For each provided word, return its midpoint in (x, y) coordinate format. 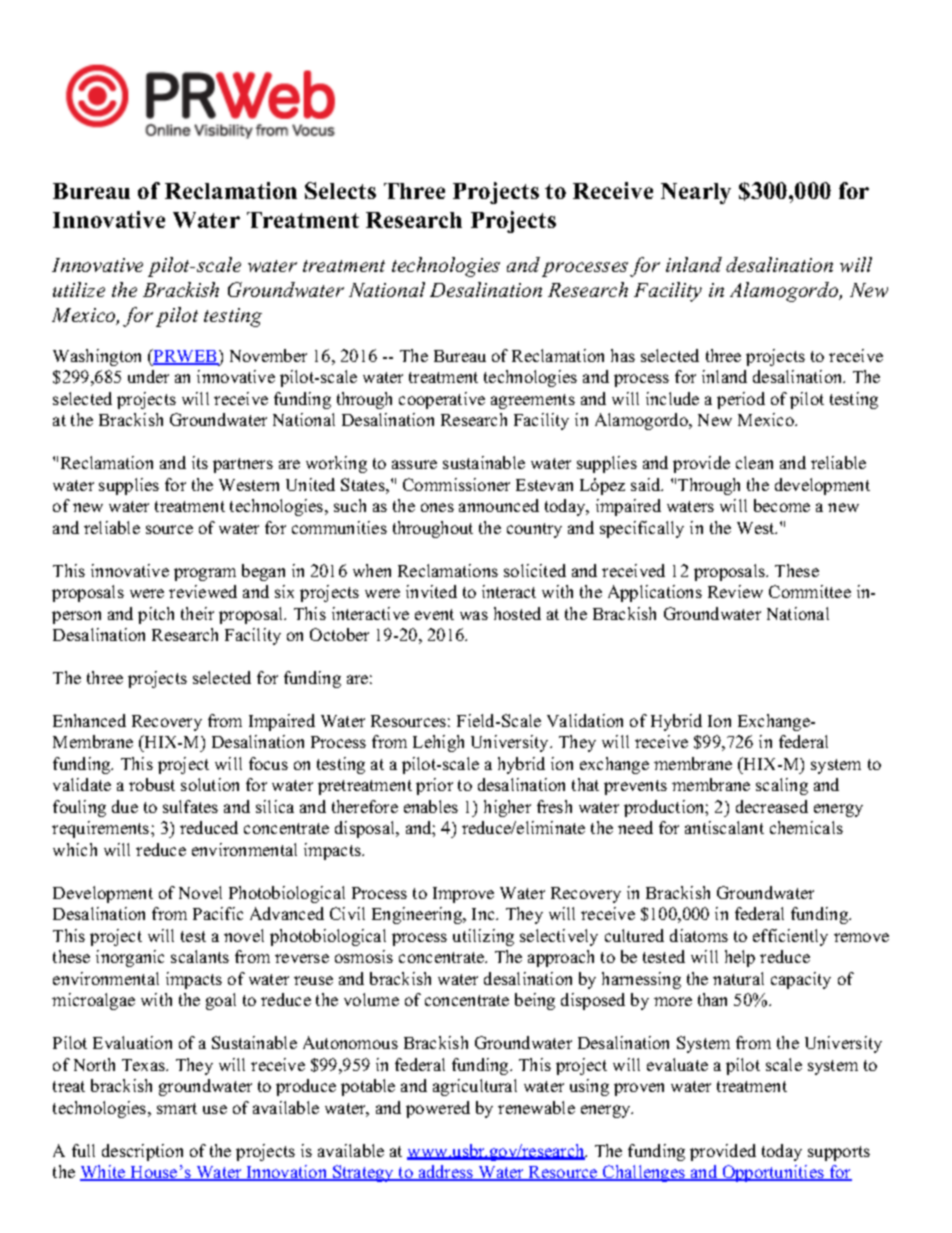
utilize (79, 289)
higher (507, 808)
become (782, 505)
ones (437, 507)
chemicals (806, 827)
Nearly (696, 193)
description (142, 1152)
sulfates (190, 806)
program (205, 574)
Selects (340, 190)
